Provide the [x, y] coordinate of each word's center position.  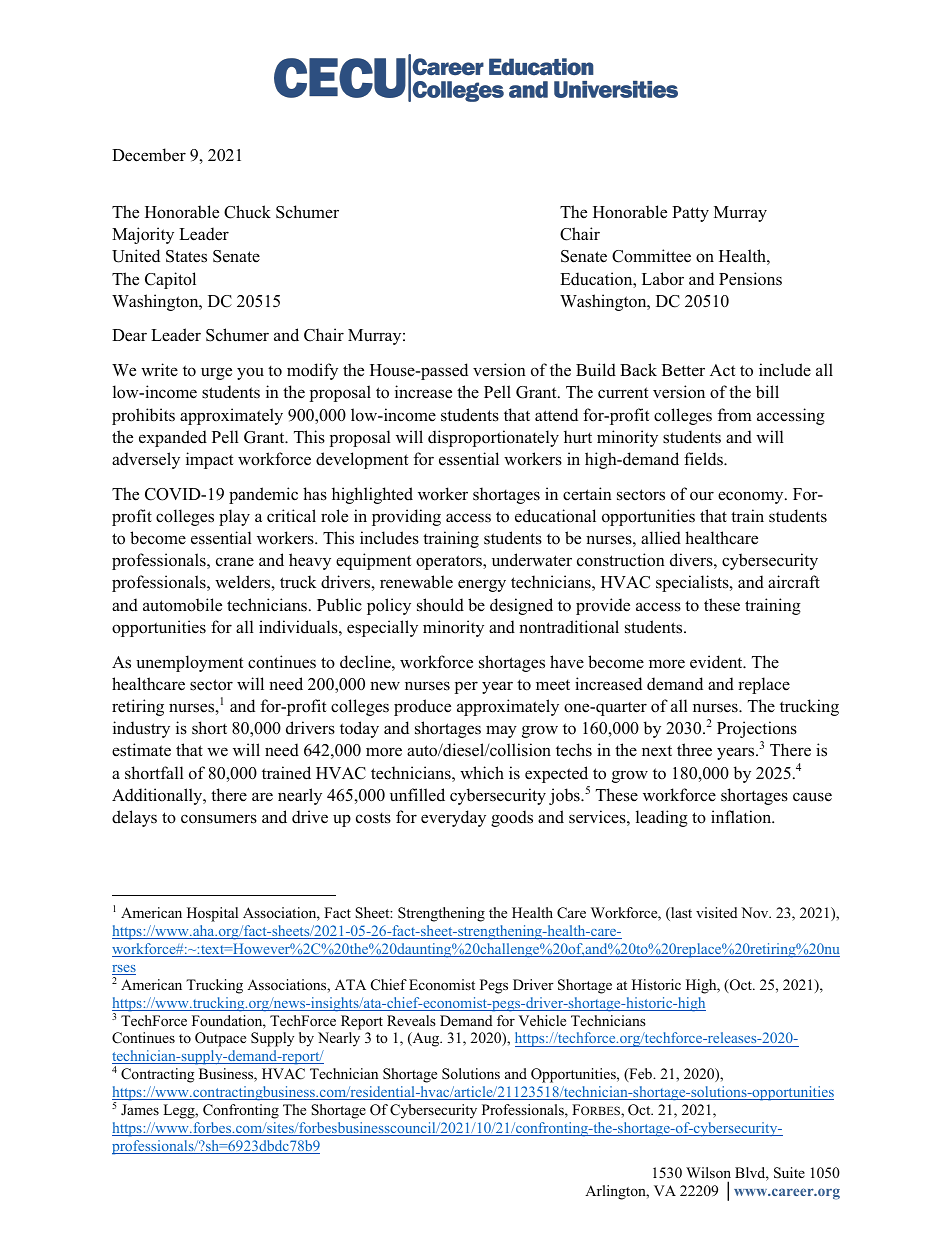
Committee [651, 256]
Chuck [247, 212]
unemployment [190, 663]
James [140, 1109]
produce [422, 707]
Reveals [411, 1020]
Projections [757, 729]
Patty [690, 214]
